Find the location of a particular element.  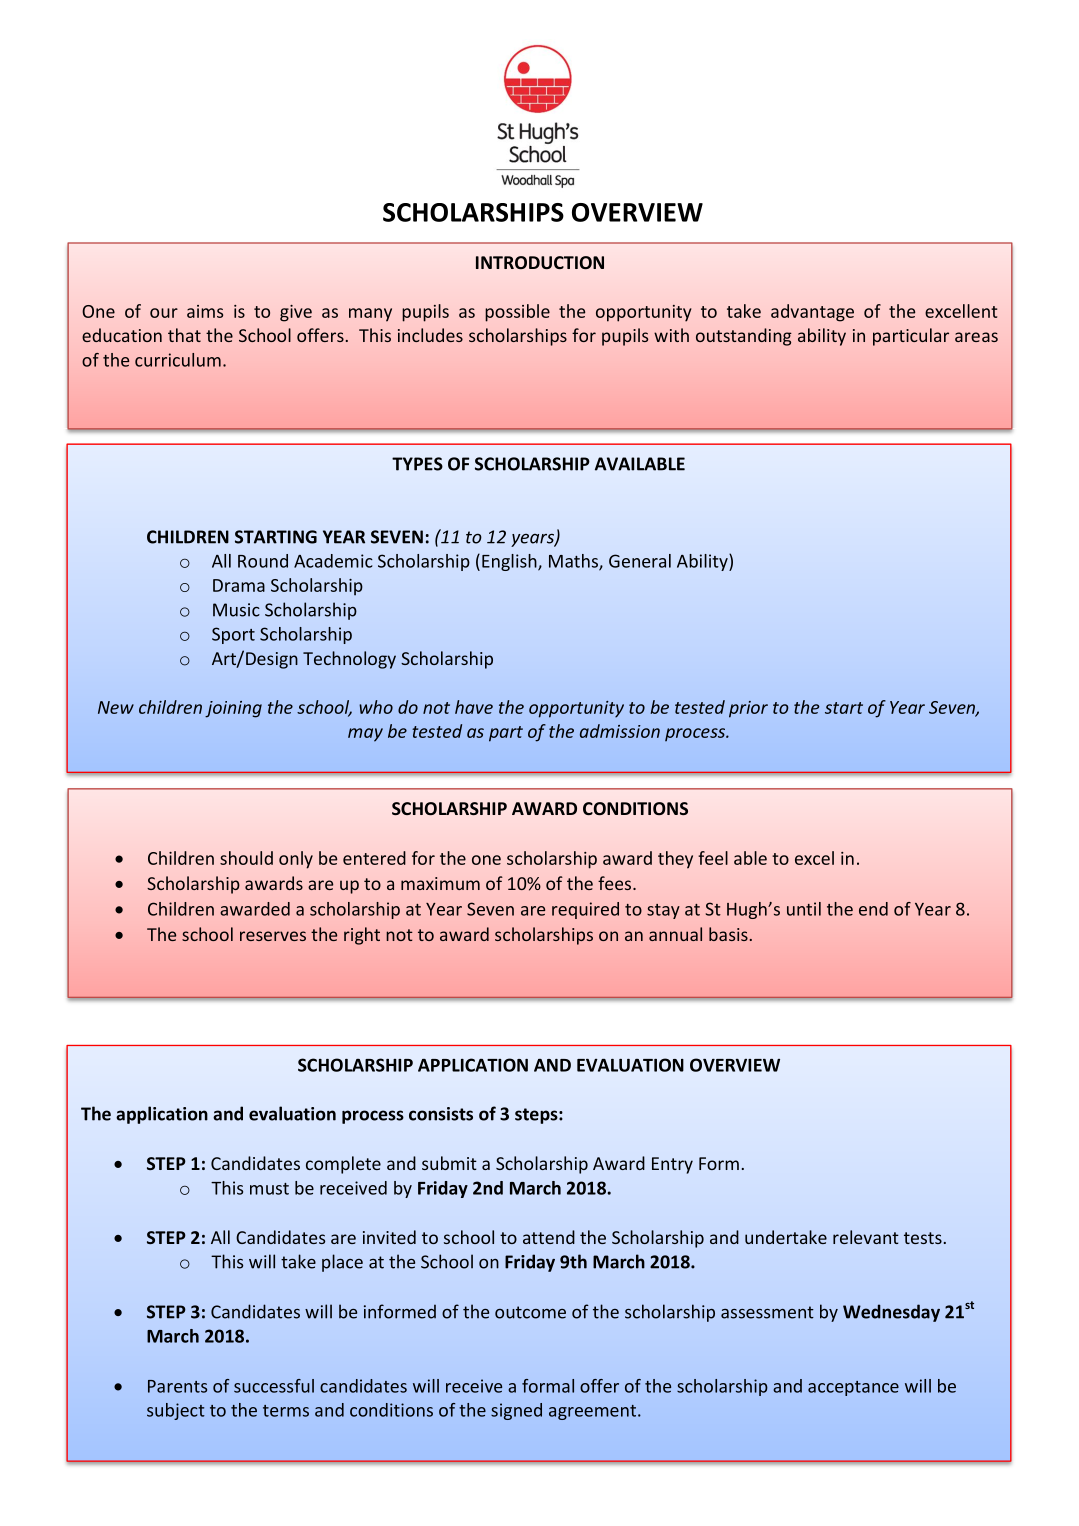

should is located at coordinates (246, 858).
